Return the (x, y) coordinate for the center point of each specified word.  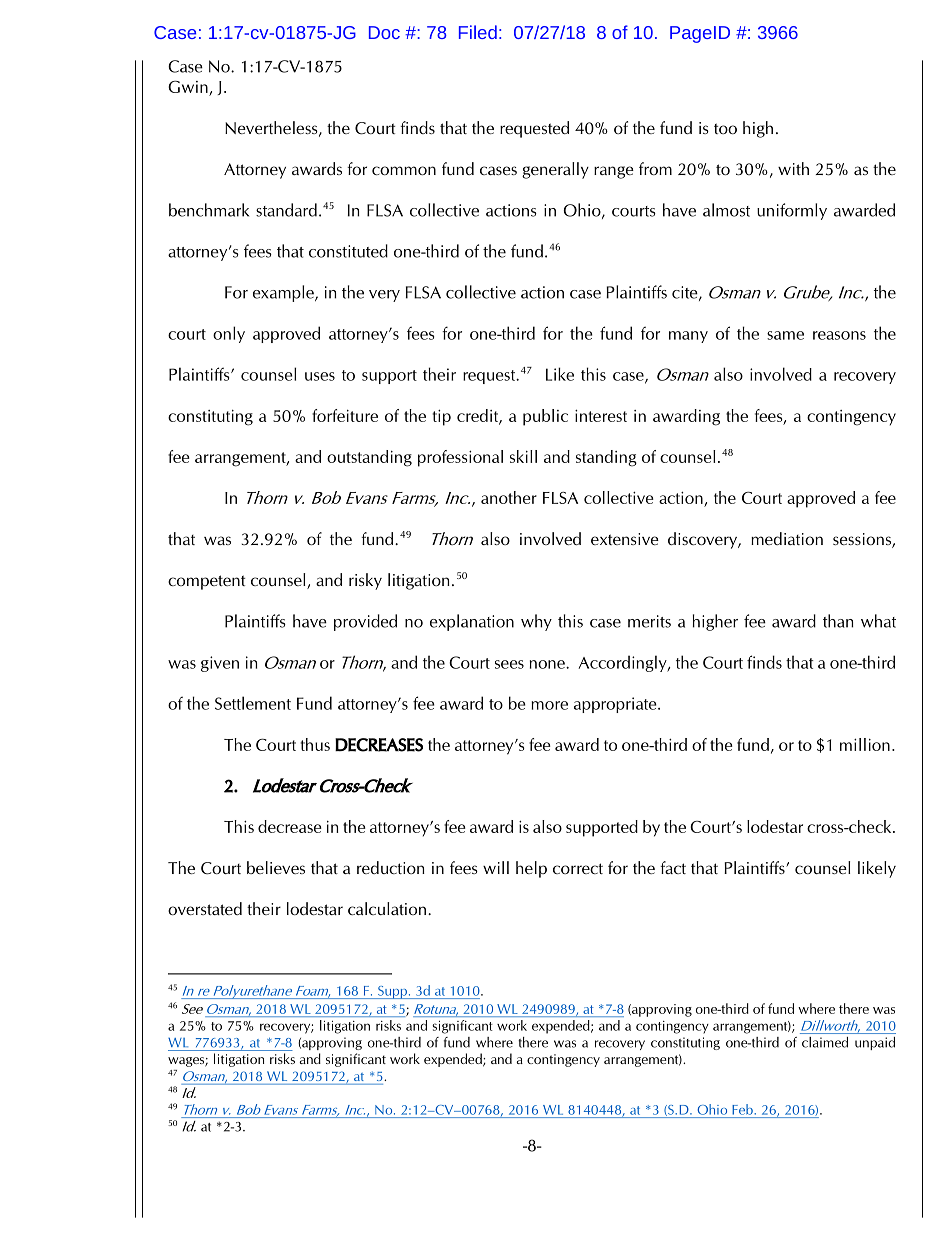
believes (276, 867)
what (878, 621)
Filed (478, 32)
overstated (205, 908)
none (548, 664)
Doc (384, 32)
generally (555, 170)
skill (523, 456)
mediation (787, 538)
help (531, 869)
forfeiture (345, 415)
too (725, 128)
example (284, 293)
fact (673, 867)
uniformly (792, 211)
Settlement (253, 703)
